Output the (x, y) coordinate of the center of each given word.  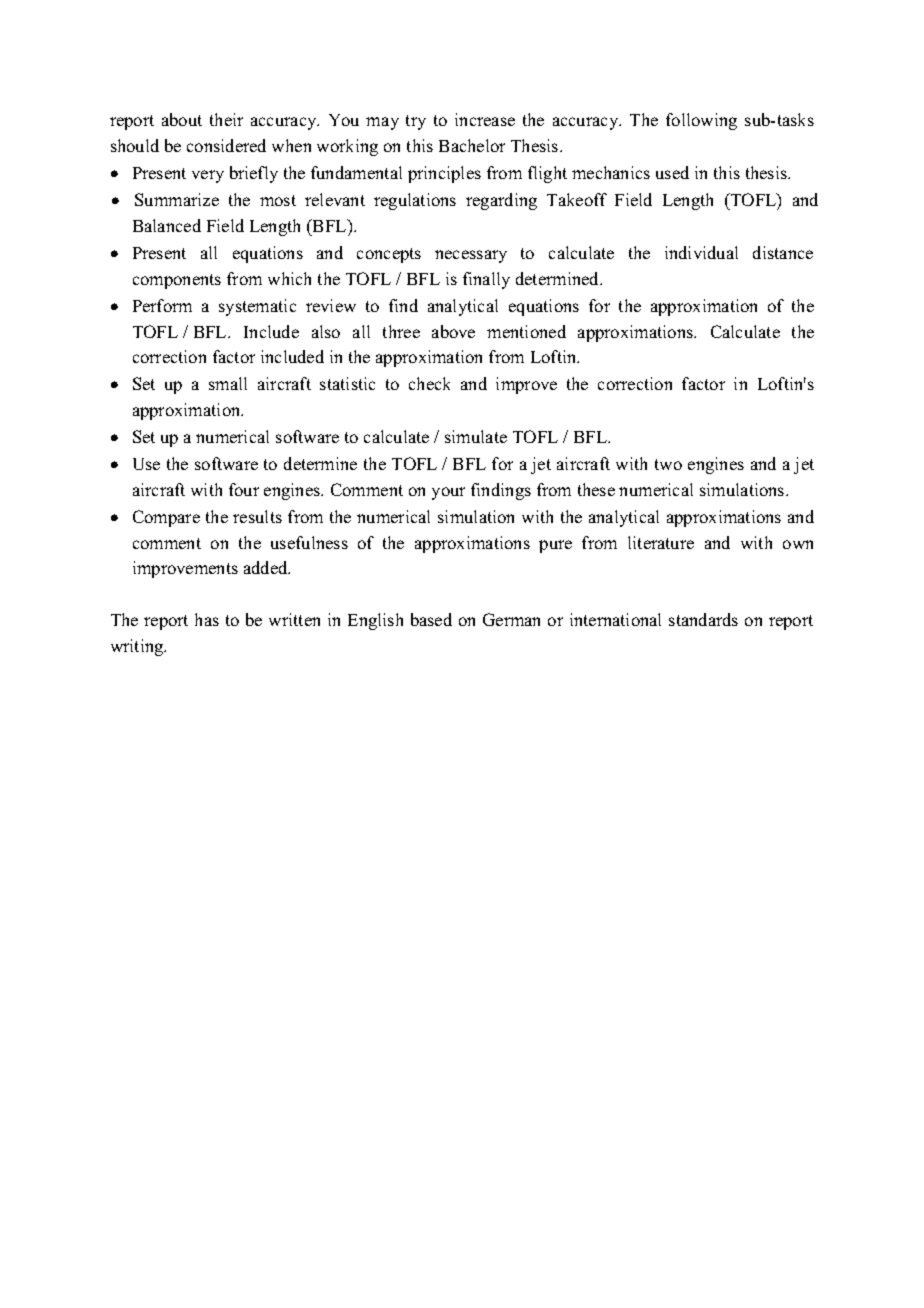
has (207, 619)
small (228, 383)
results (257, 516)
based (431, 619)
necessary (471, 256)
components (177, 281)
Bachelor (472, 145)
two (668, 464)
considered (226, 145)
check (429, 383)
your (448, 493)
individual (701, 252)
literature (661, 542)
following (701, 121)
